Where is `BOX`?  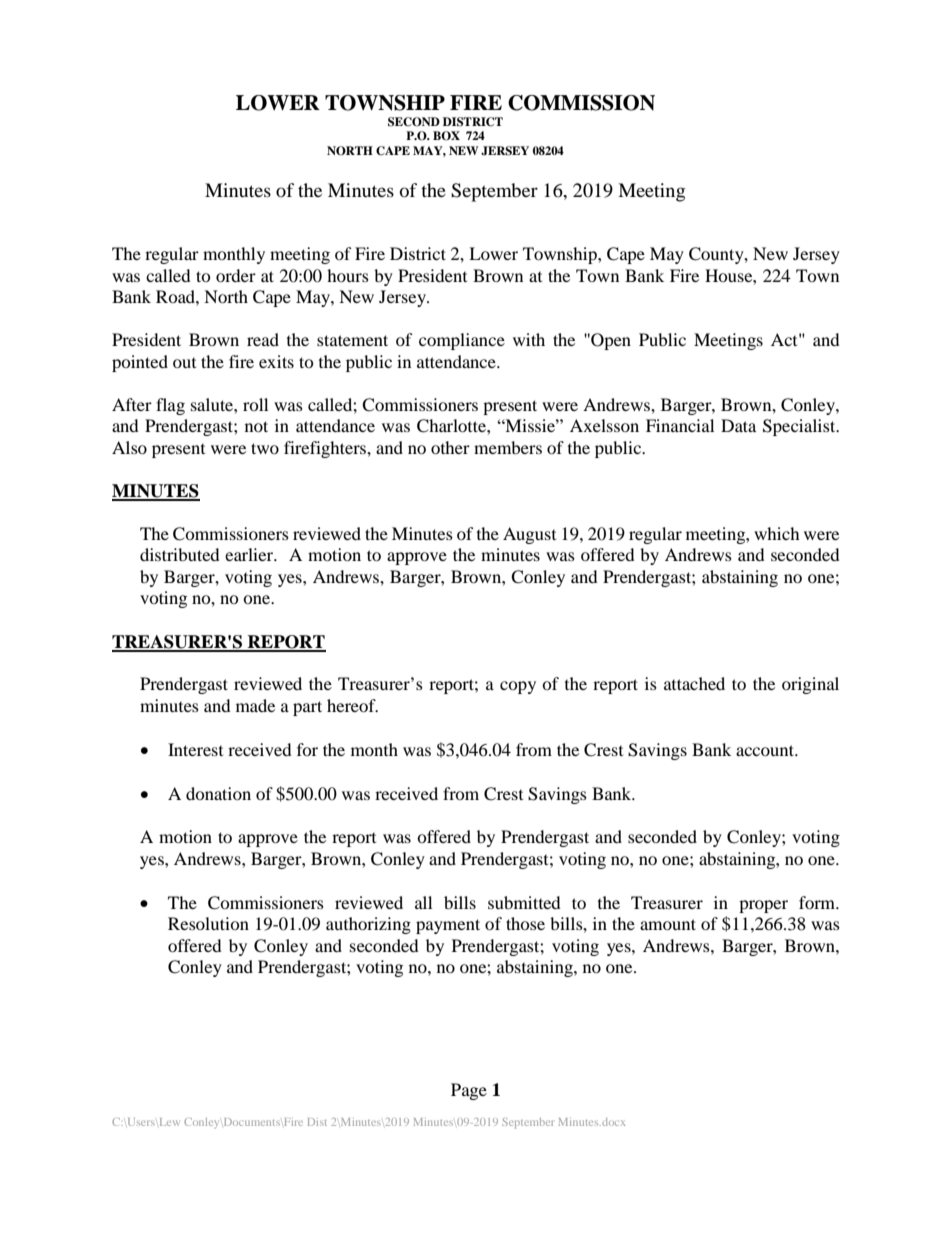 BOX is located at coordinates (446, 136).
